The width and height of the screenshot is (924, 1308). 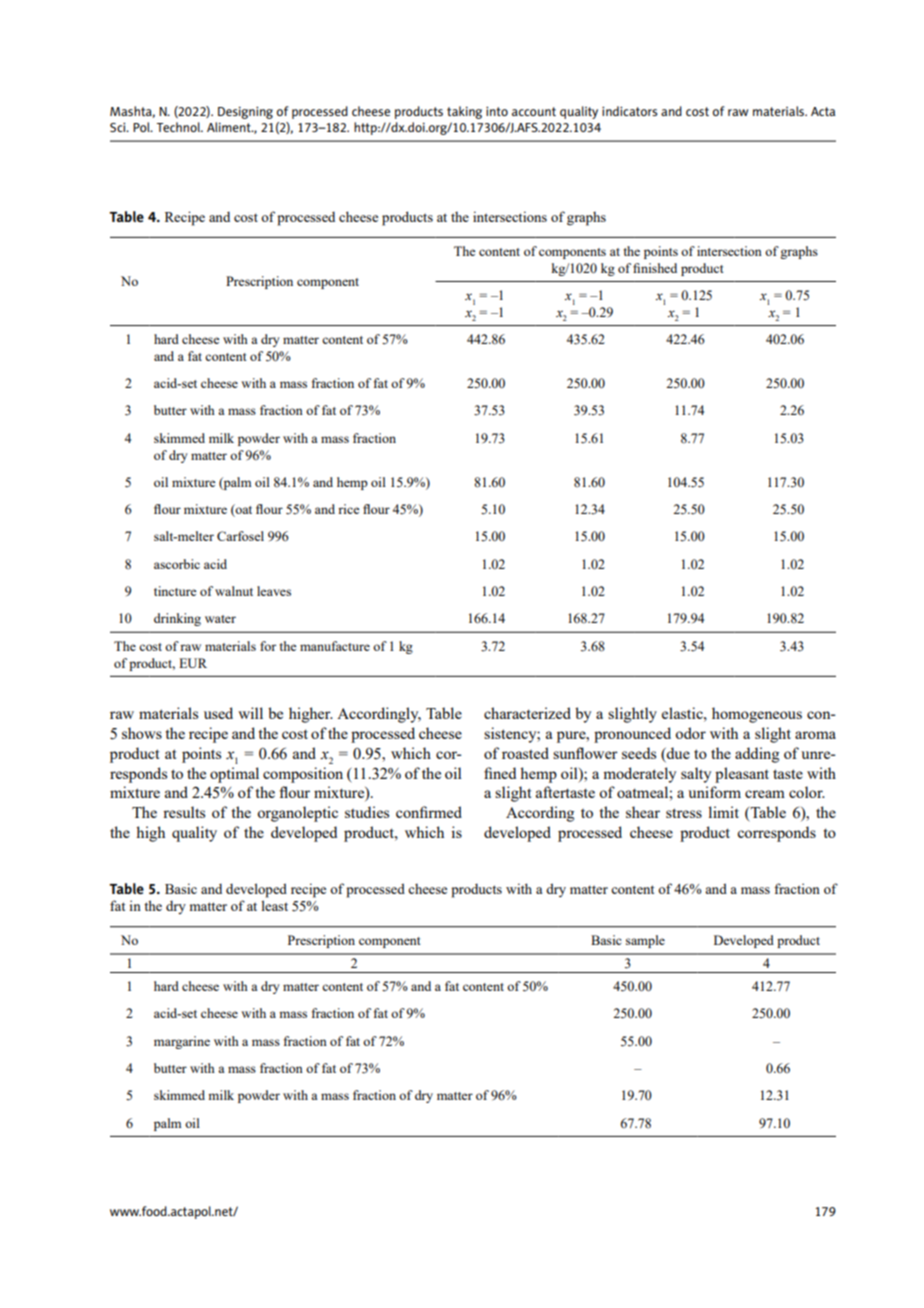 What do you see at coordinates (527, 713) in the screenshot?
I see `characterized` at bounding box center [527, 713].
